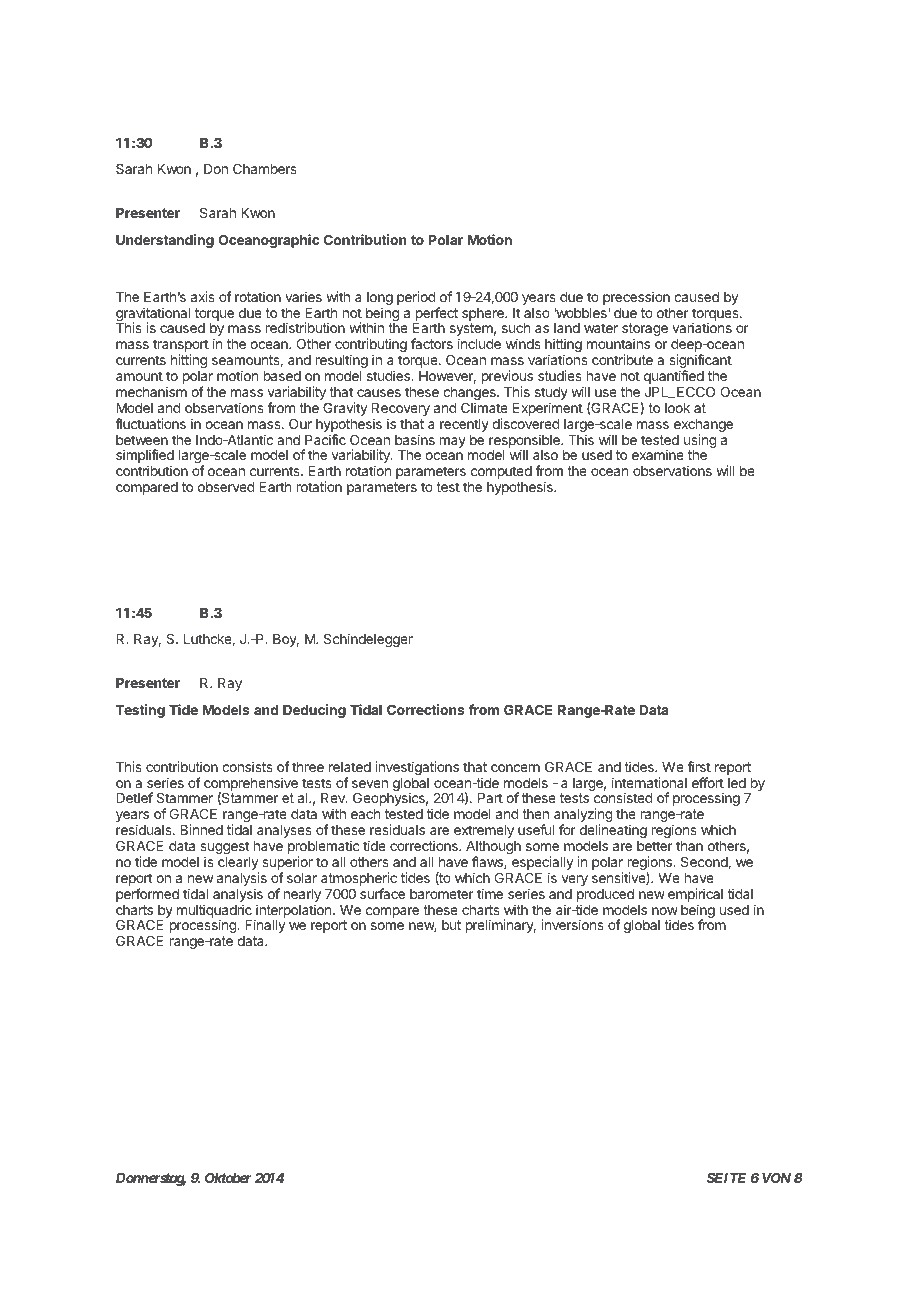 The image size is (924, 1308). What do you see at coordinates (247, 766) in the document?
I see `consists` at bounding box center [247, 766].
